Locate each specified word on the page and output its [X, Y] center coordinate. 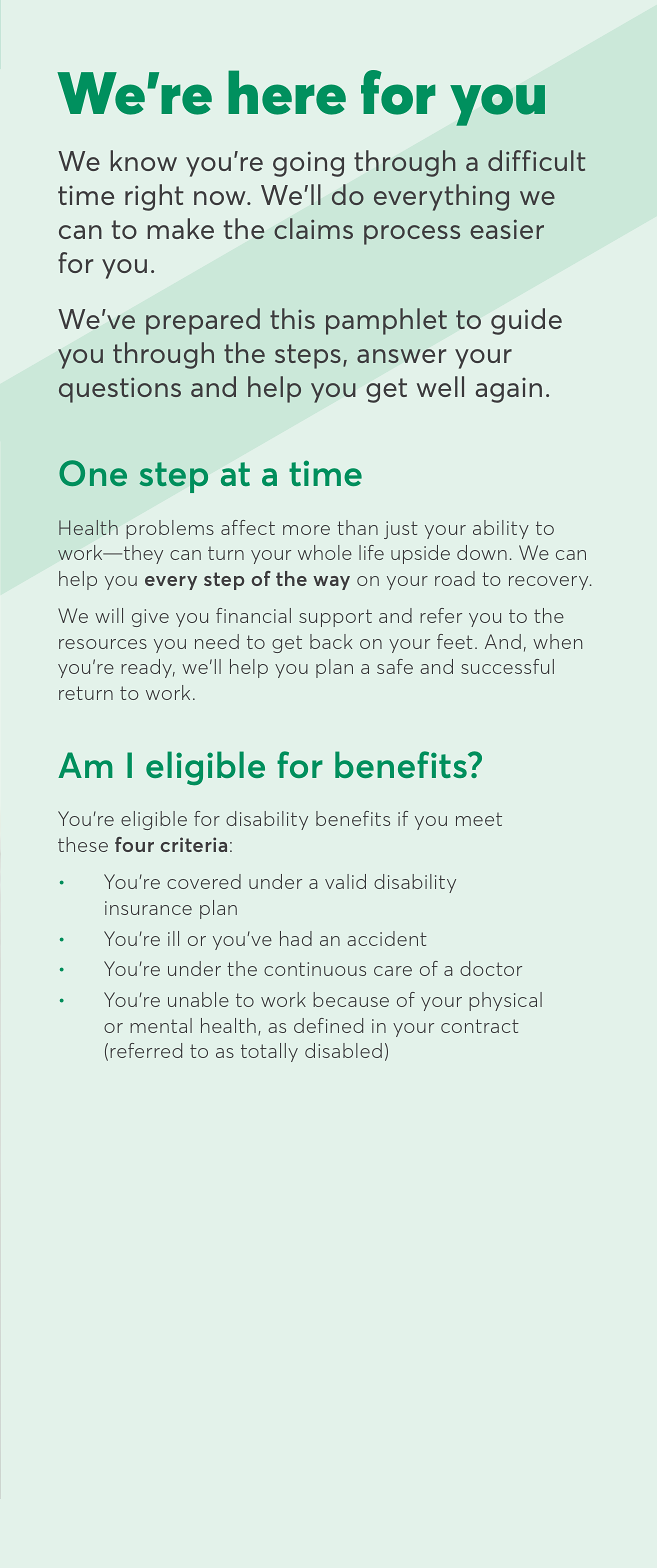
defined [328, 1025]
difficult [537, 160]
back [331, 641]
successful [507, 666]
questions [120, 390]
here [287, 92]
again [509, 390]
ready [148, 668]
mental [161, 1025]
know [143, 160]
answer [401, 356]
